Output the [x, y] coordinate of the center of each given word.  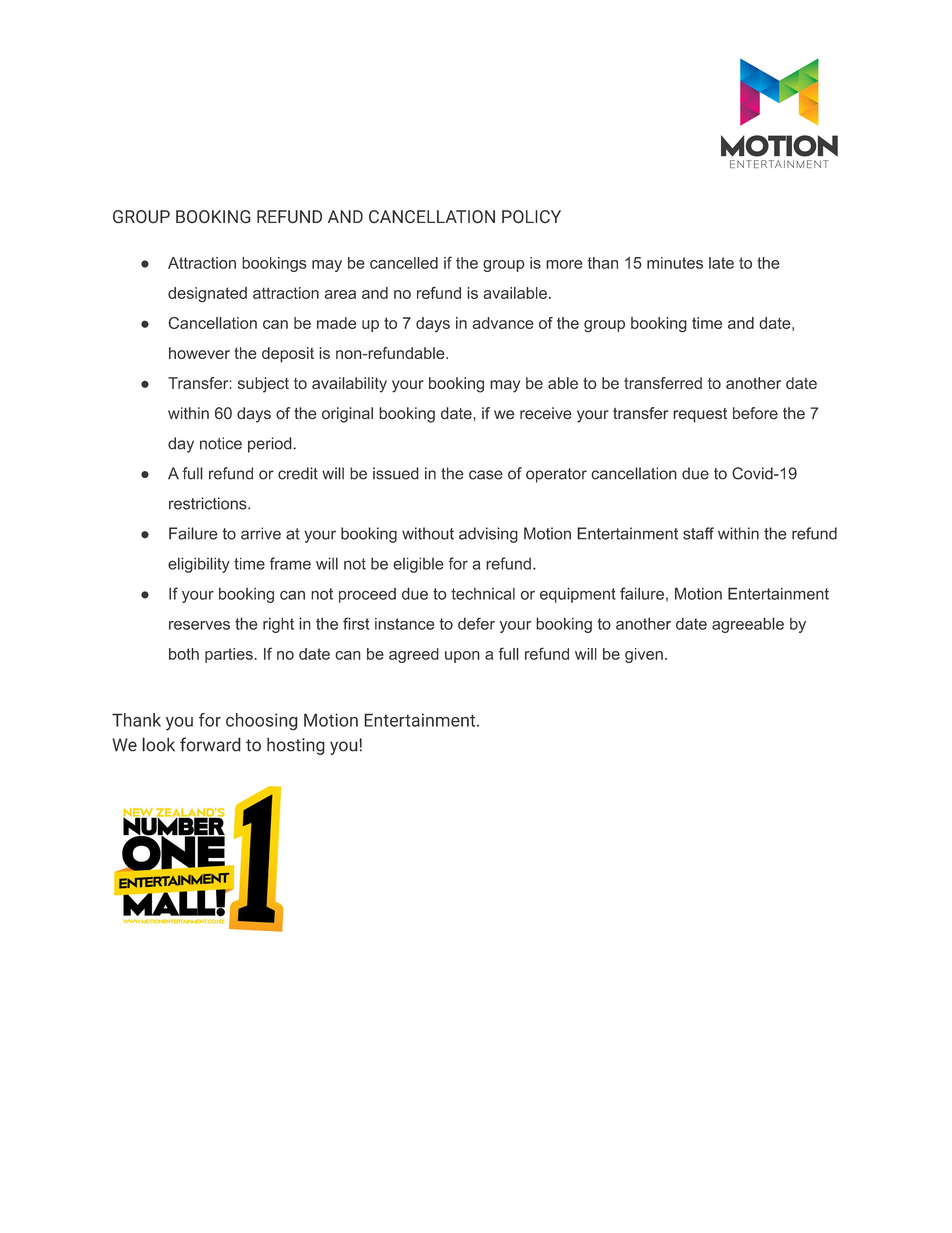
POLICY [531, 217]
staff [698, 533]
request [700, 415]
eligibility [199, 565]
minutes [675, 263]
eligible [418, 565]
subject [263, 385]
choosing [262, 722]
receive [546, 413]
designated [207, 295]
